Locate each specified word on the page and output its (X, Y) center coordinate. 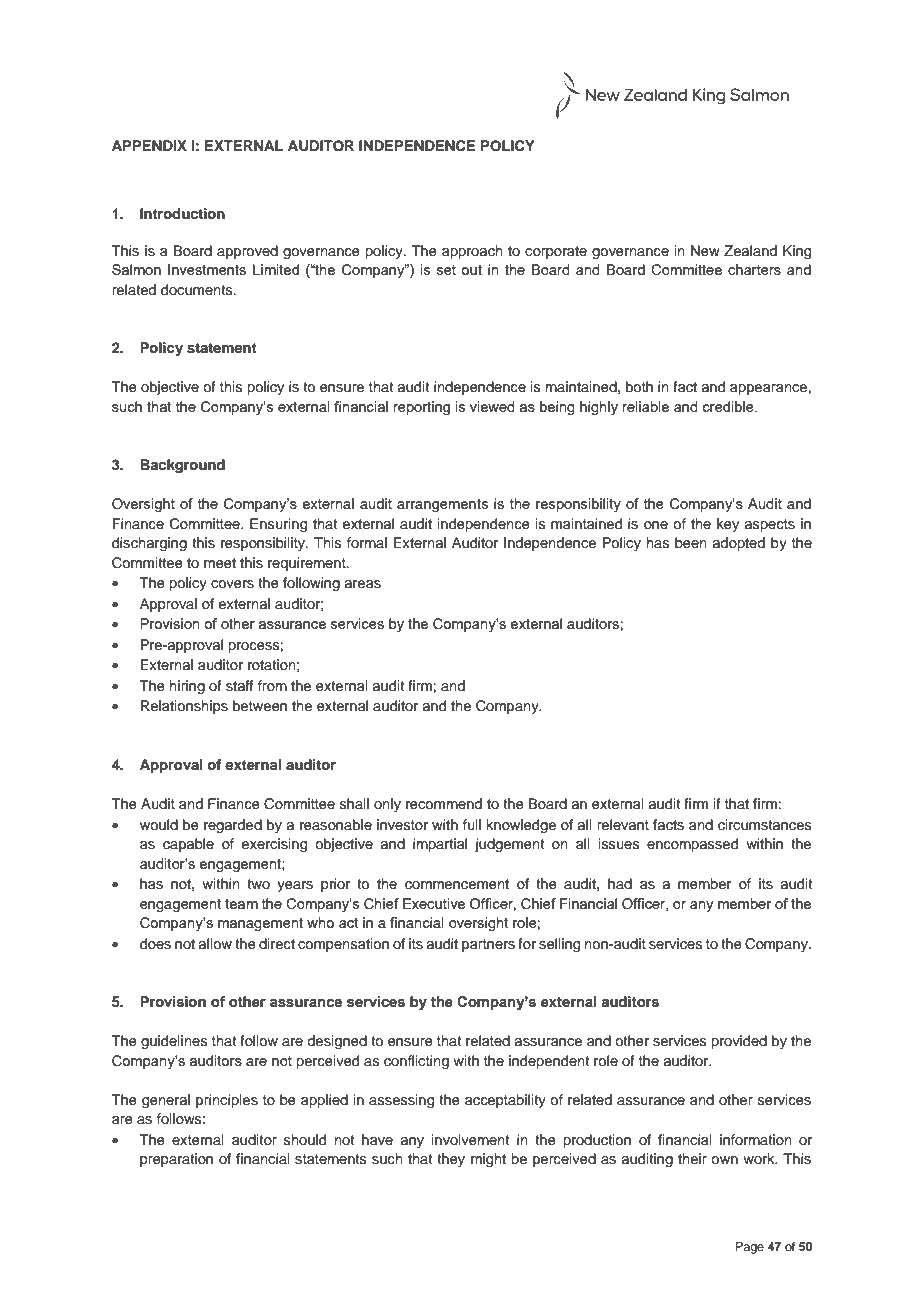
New (705, 251)
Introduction (182, 214)
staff (239, 686)
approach (472, 252)
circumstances (765, 825)
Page (750, 1248)
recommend (444, 804)
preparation (176, 1160)
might (488, 1160)
